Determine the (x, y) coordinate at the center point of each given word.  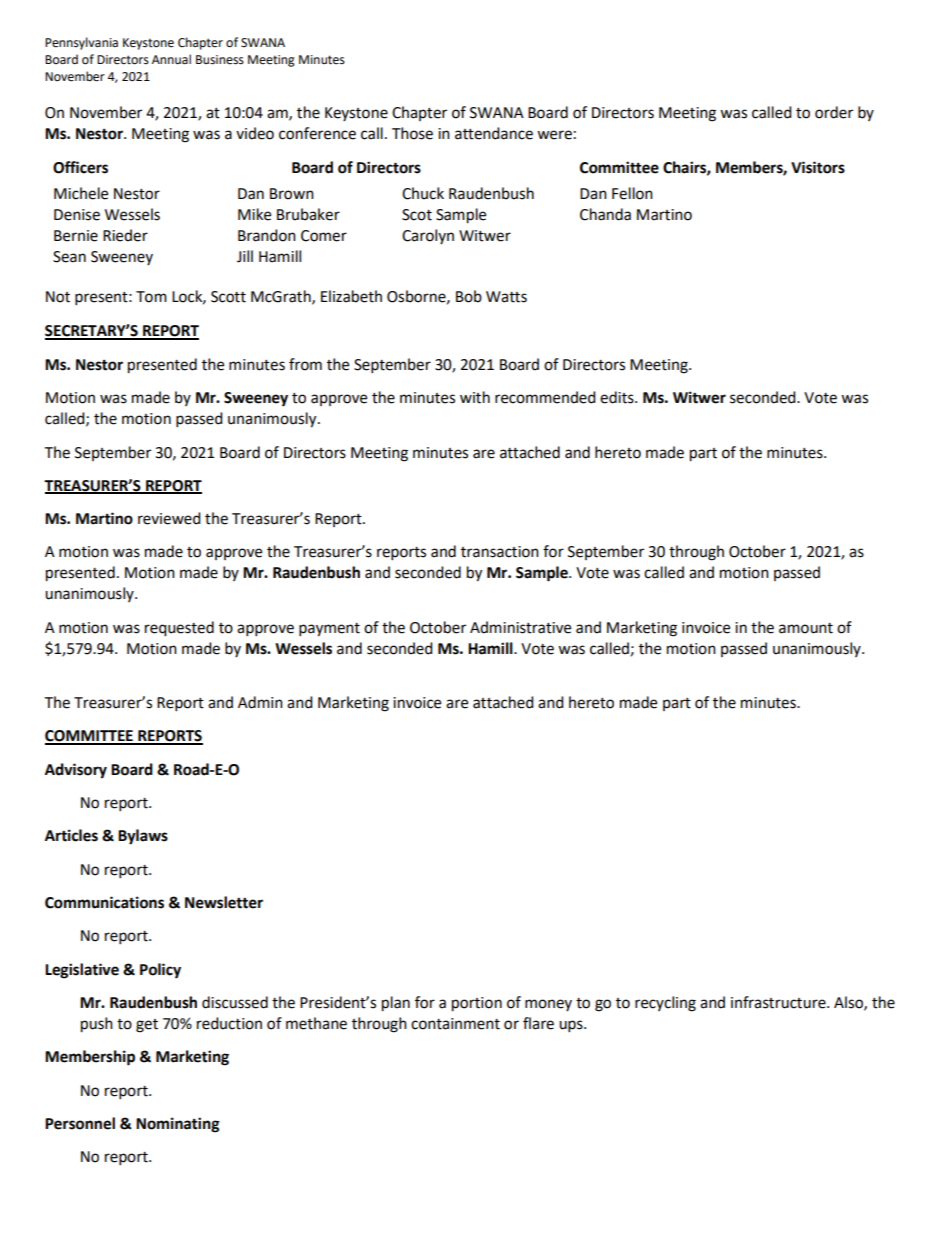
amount (806, 628)
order (834, 112)
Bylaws (143, 837)
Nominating (178, 1125)
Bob (469, 296)
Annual (171, 59)
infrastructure (779, 1002)
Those (412, 133)
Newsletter (224, 902)
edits (618, 397)
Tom (151, 297)
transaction (500, 552)
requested (179, 629)
